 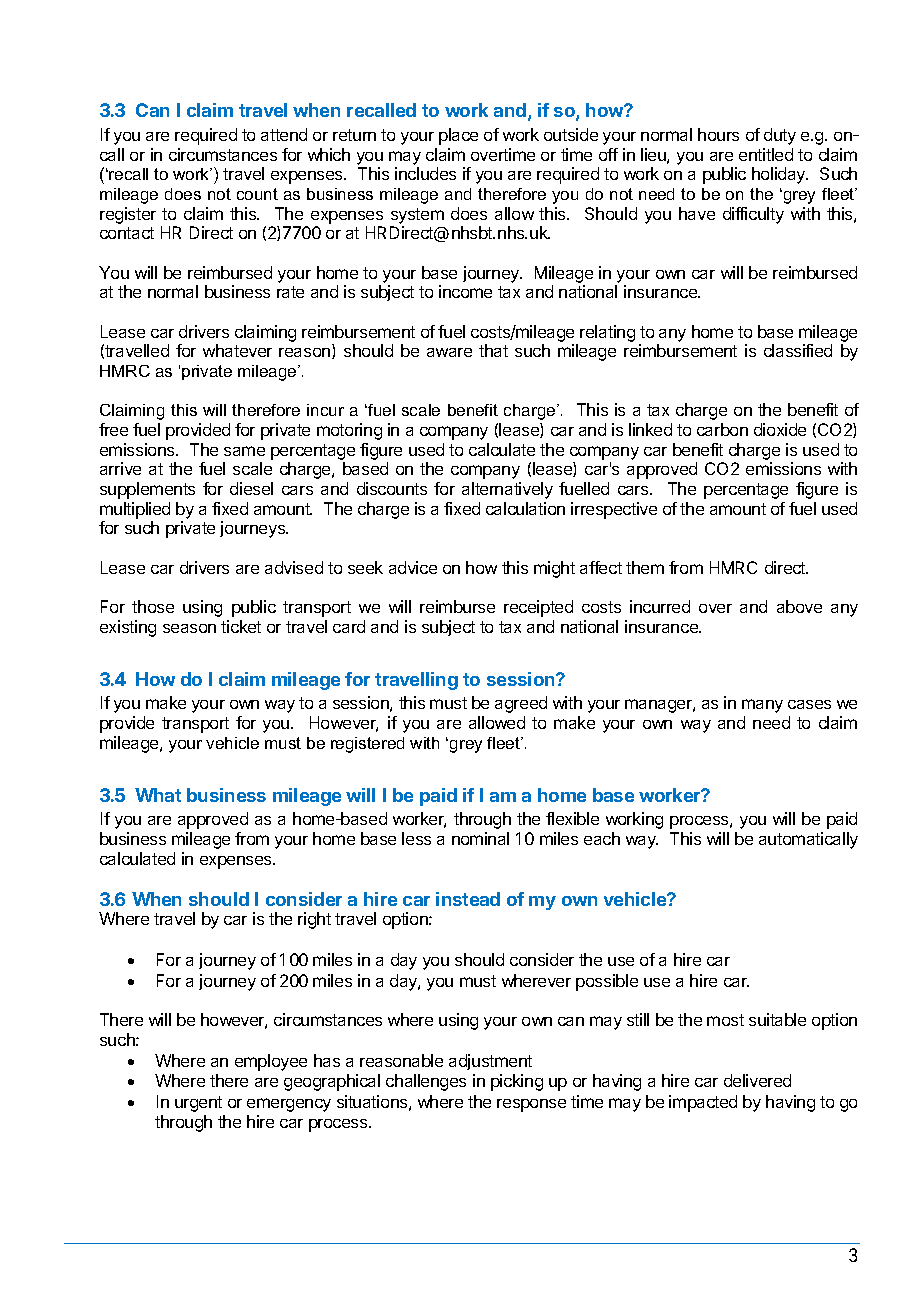 What do you see at coordinates (425, 173) in the document?
I see `includes` at bounding box center [425, 173].
